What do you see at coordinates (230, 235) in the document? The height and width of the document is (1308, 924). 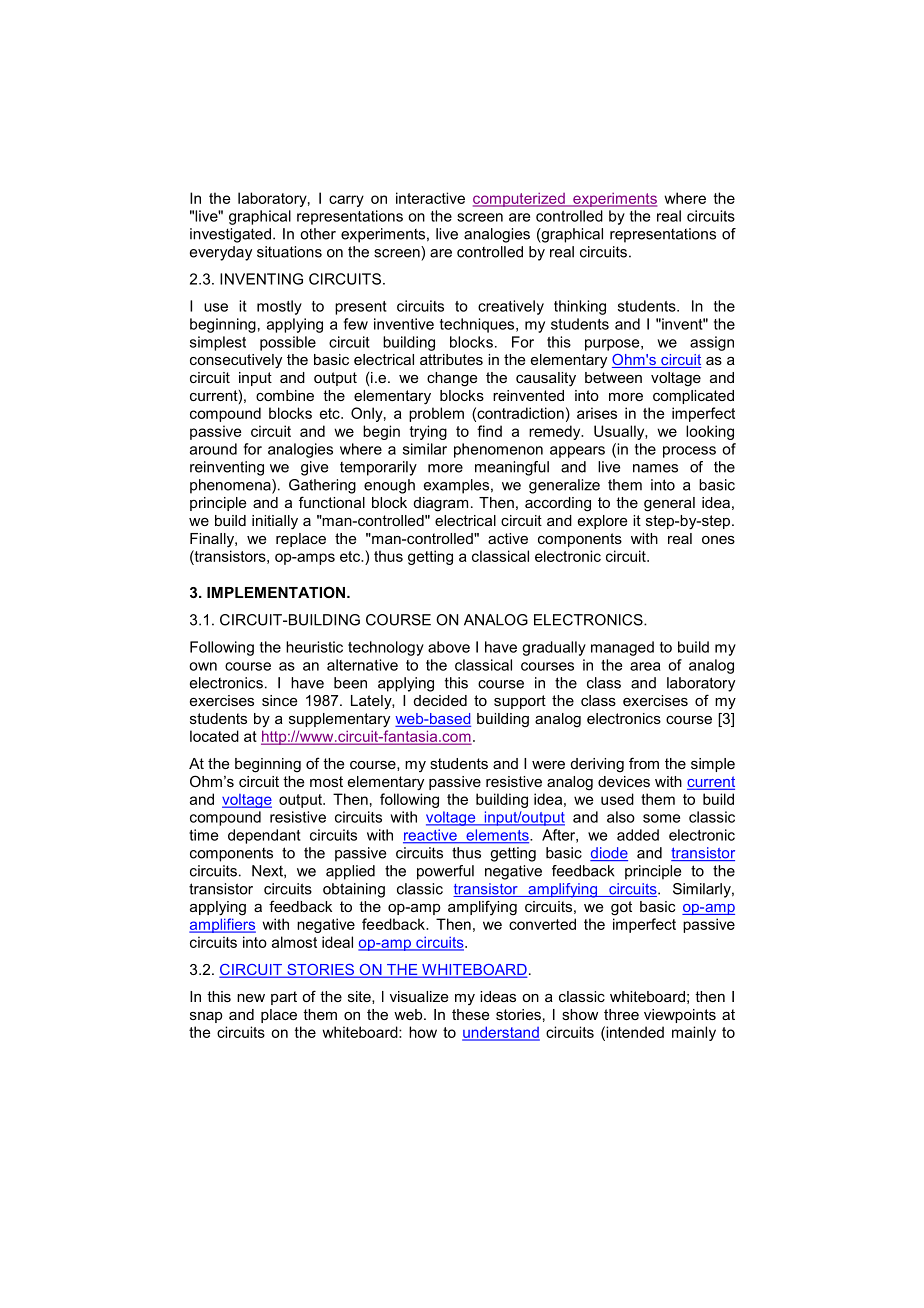 I see `investigated` at bounding box center [230, 235].
